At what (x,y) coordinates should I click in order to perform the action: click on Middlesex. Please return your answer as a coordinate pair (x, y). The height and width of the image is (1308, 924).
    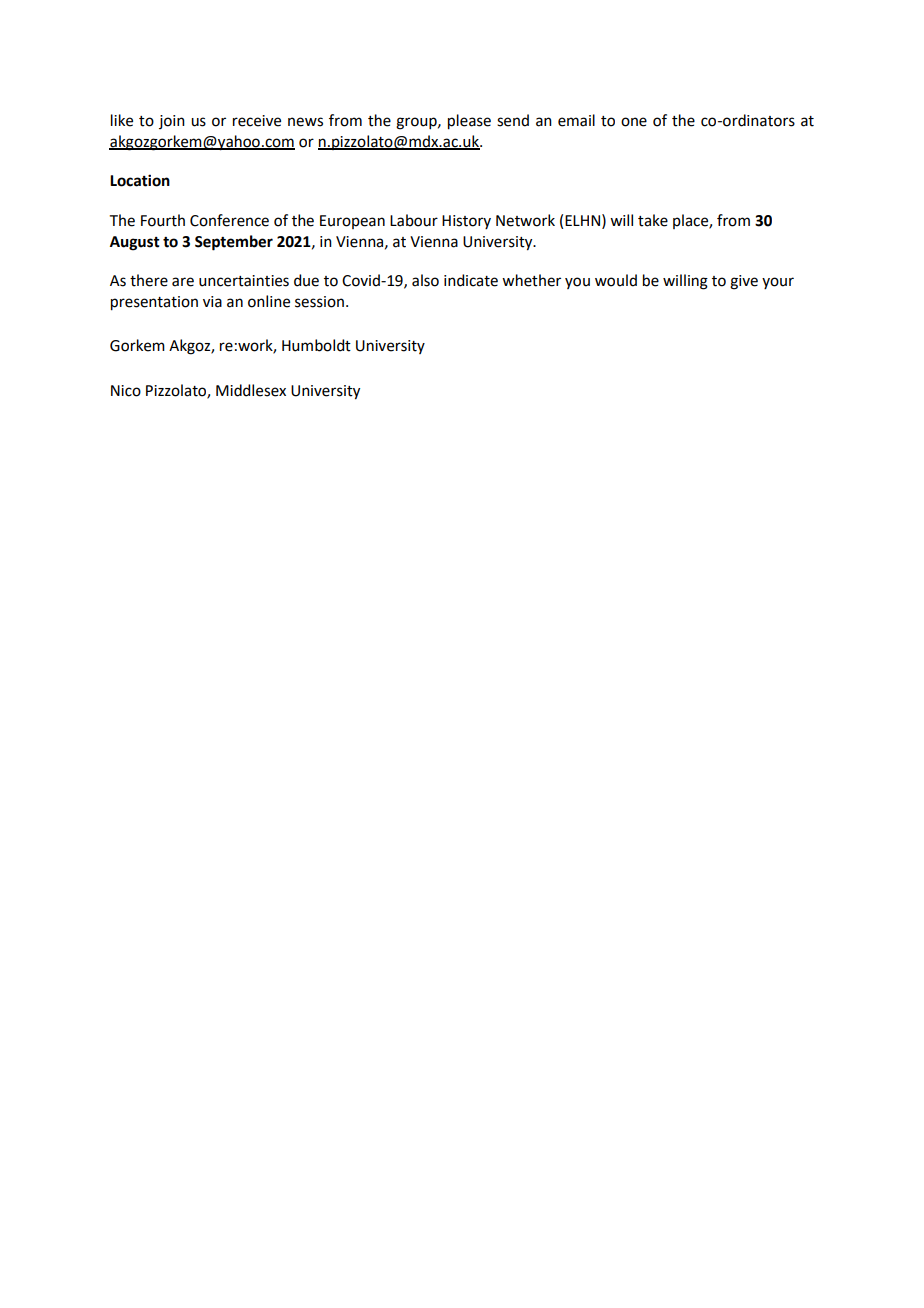
    Looking at the image, I should click on (251, 390).
